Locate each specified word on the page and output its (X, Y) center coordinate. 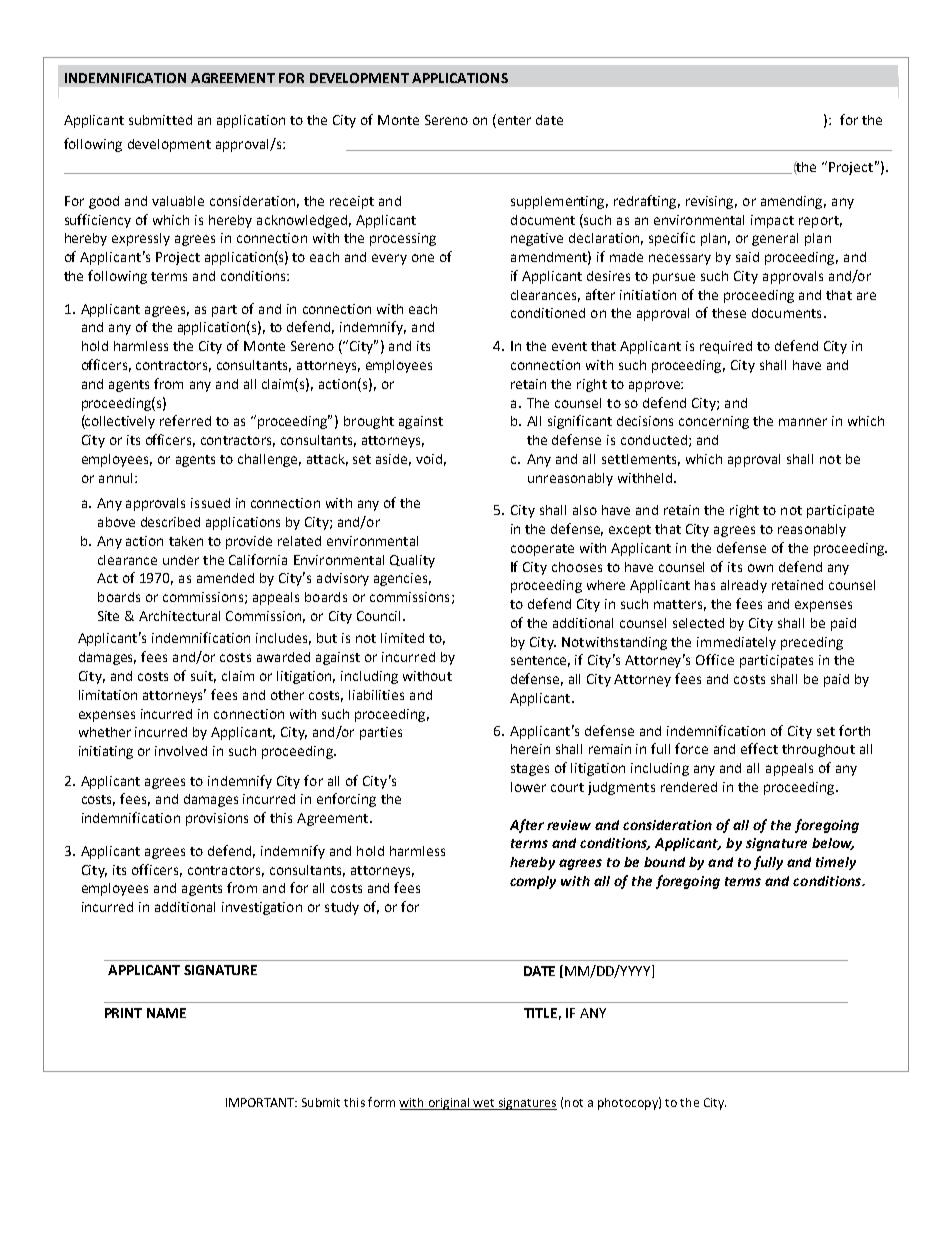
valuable (178, 201)
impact (772, 221)
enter (513, 121)
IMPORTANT (261, 1102)
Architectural (179, 616)
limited (402, 638)
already (744, 586)
